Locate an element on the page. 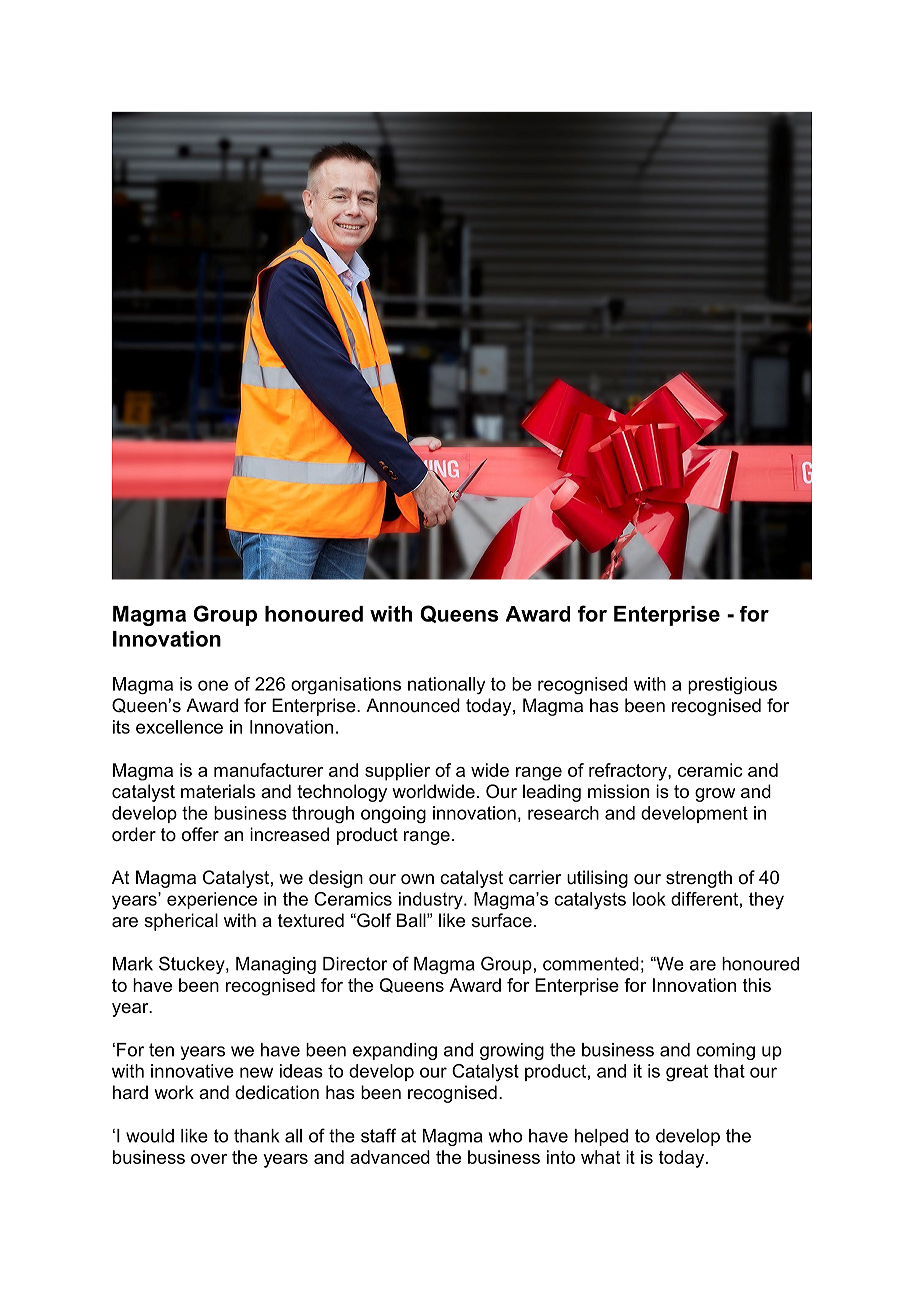 The image size is (924, 1308). prestigious is located at coordinates (732, 685).
